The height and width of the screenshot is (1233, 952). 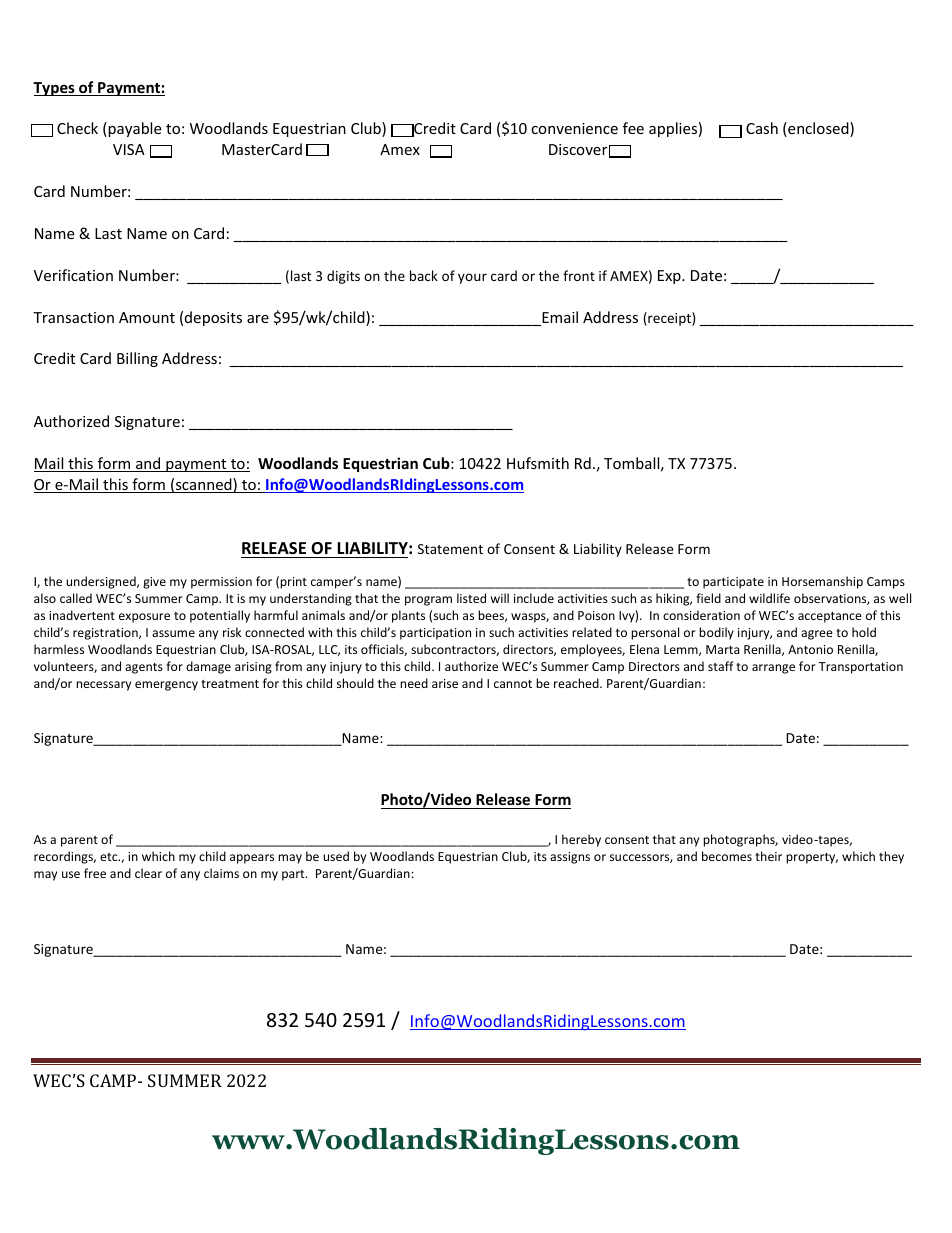 What do you see at coordinates (148, 873) in the screenshot?
I see `clear` at bounding box center [148, 873].
